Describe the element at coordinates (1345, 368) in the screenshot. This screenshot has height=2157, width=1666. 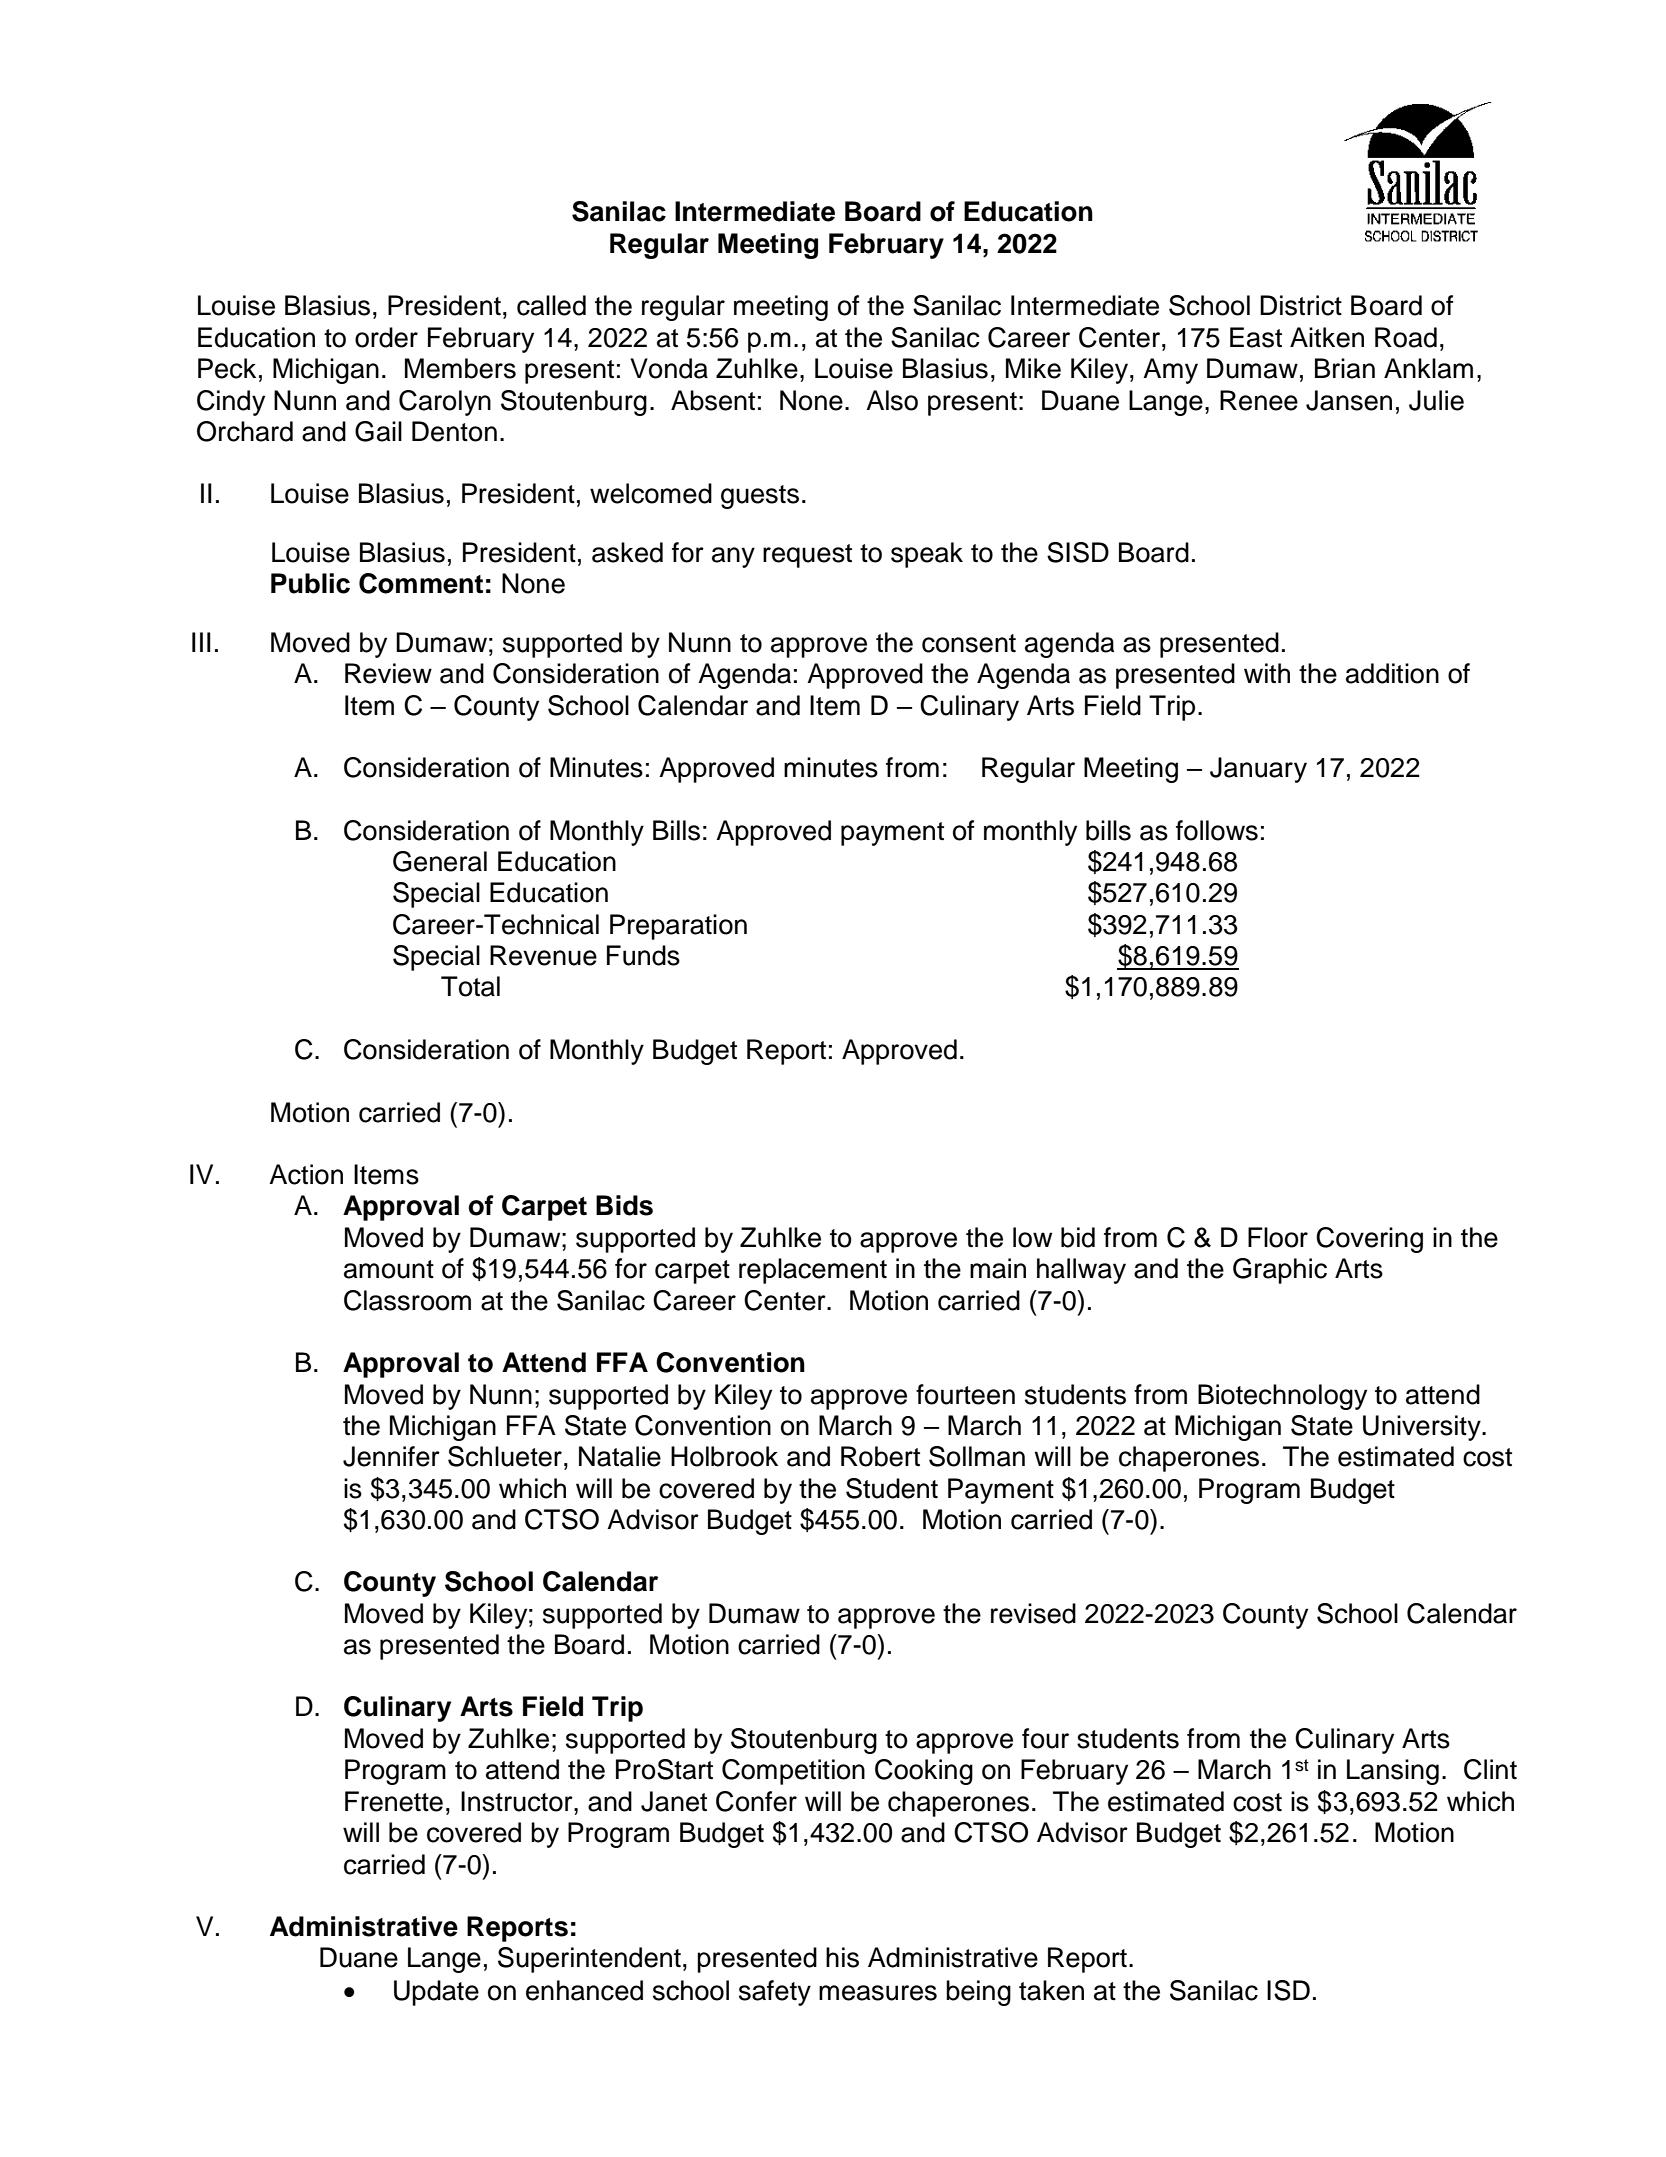
I see `Brian` at that location.
